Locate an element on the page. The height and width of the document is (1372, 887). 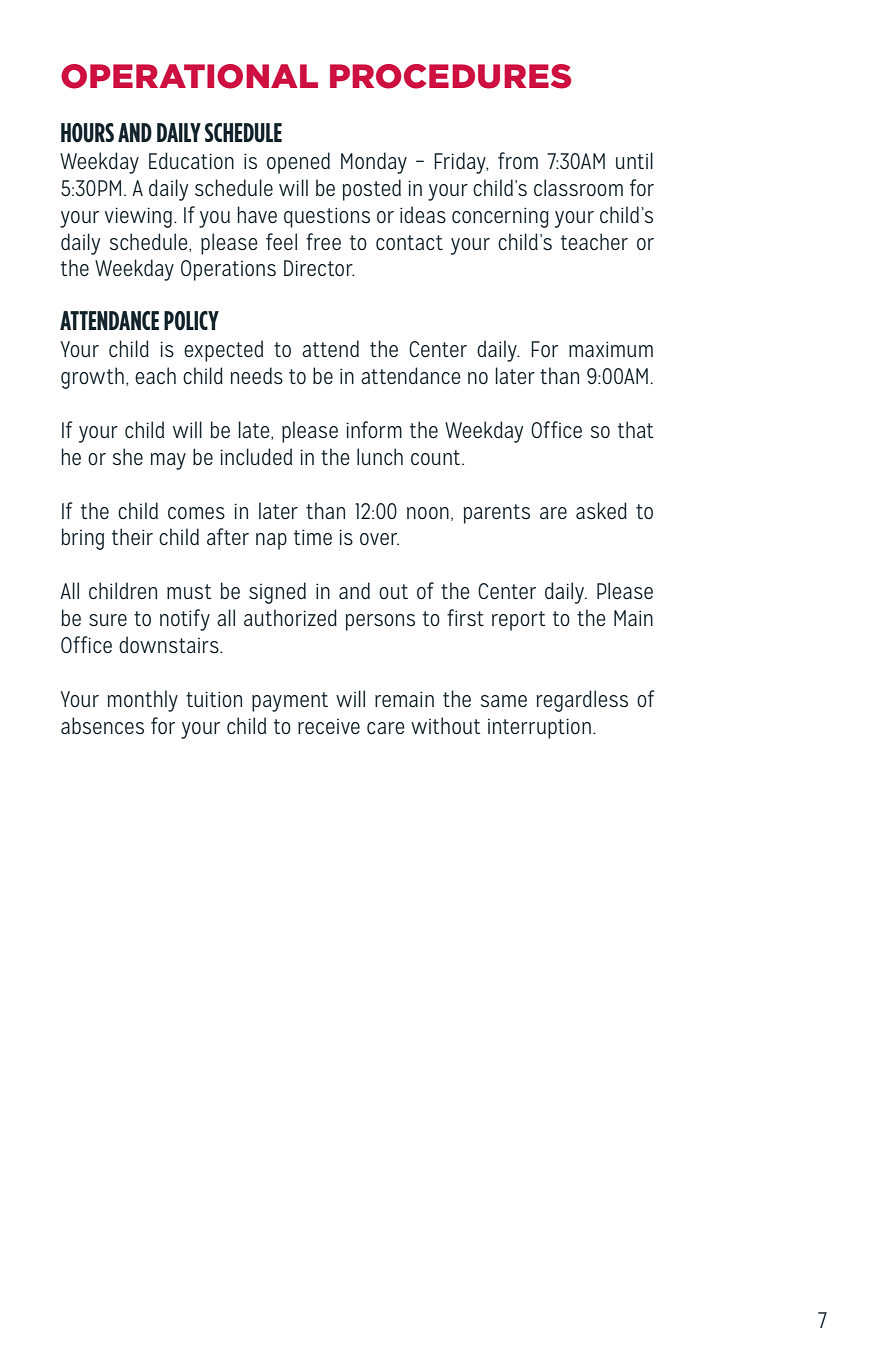
PROCEDURES is located at coordinates (450, 76).
